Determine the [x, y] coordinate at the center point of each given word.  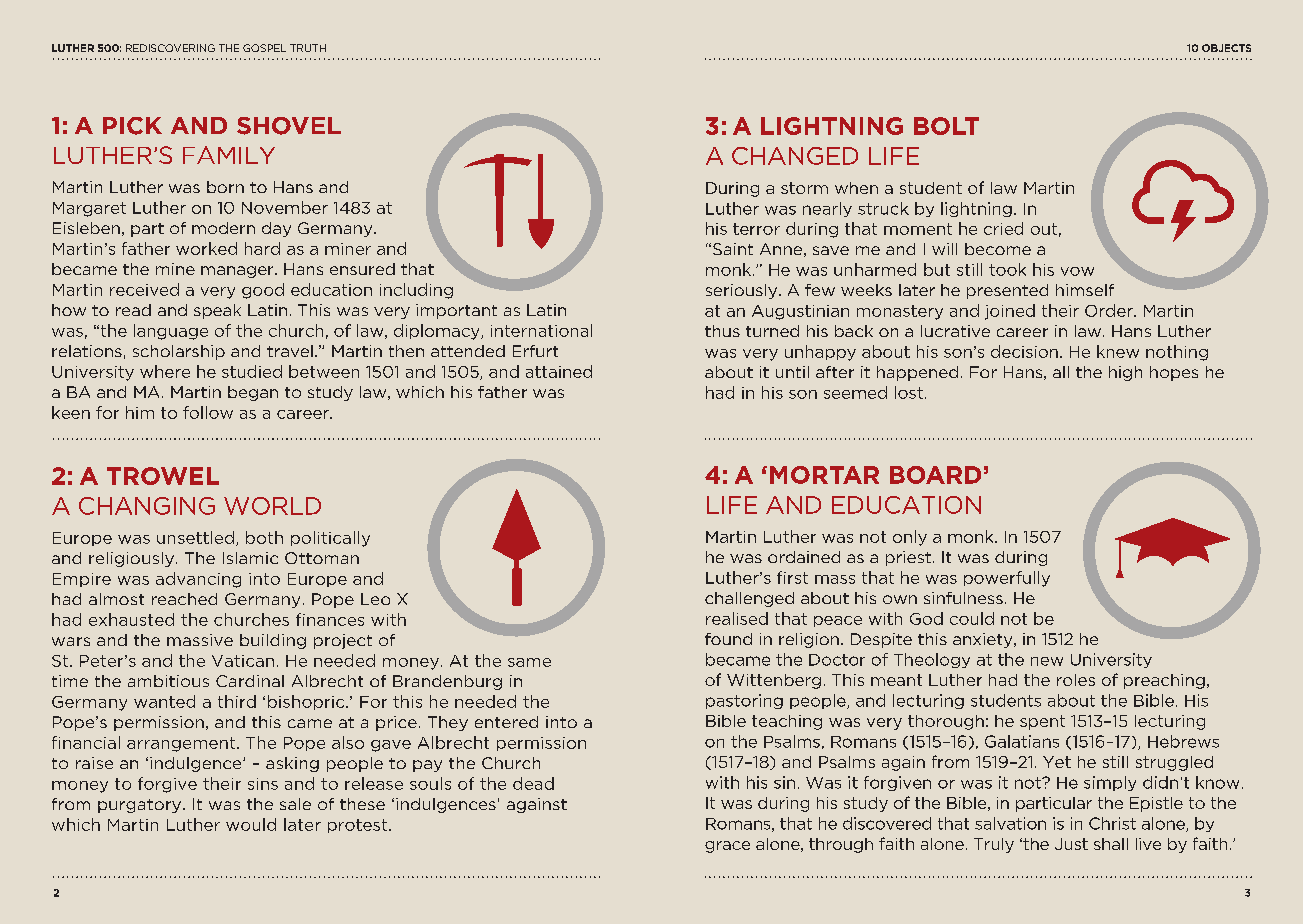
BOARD [935, 475]
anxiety [984, 640]
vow [1077, 271]
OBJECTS [1226, 48]
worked [206, 248]
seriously [743, 291]
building [273, 641]
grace [727, 847]
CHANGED [795, 156]
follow [208, 412]
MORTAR [824, 475]
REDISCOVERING [170, 48]
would [251, 824]
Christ [1112, 823]
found [728, 639]
